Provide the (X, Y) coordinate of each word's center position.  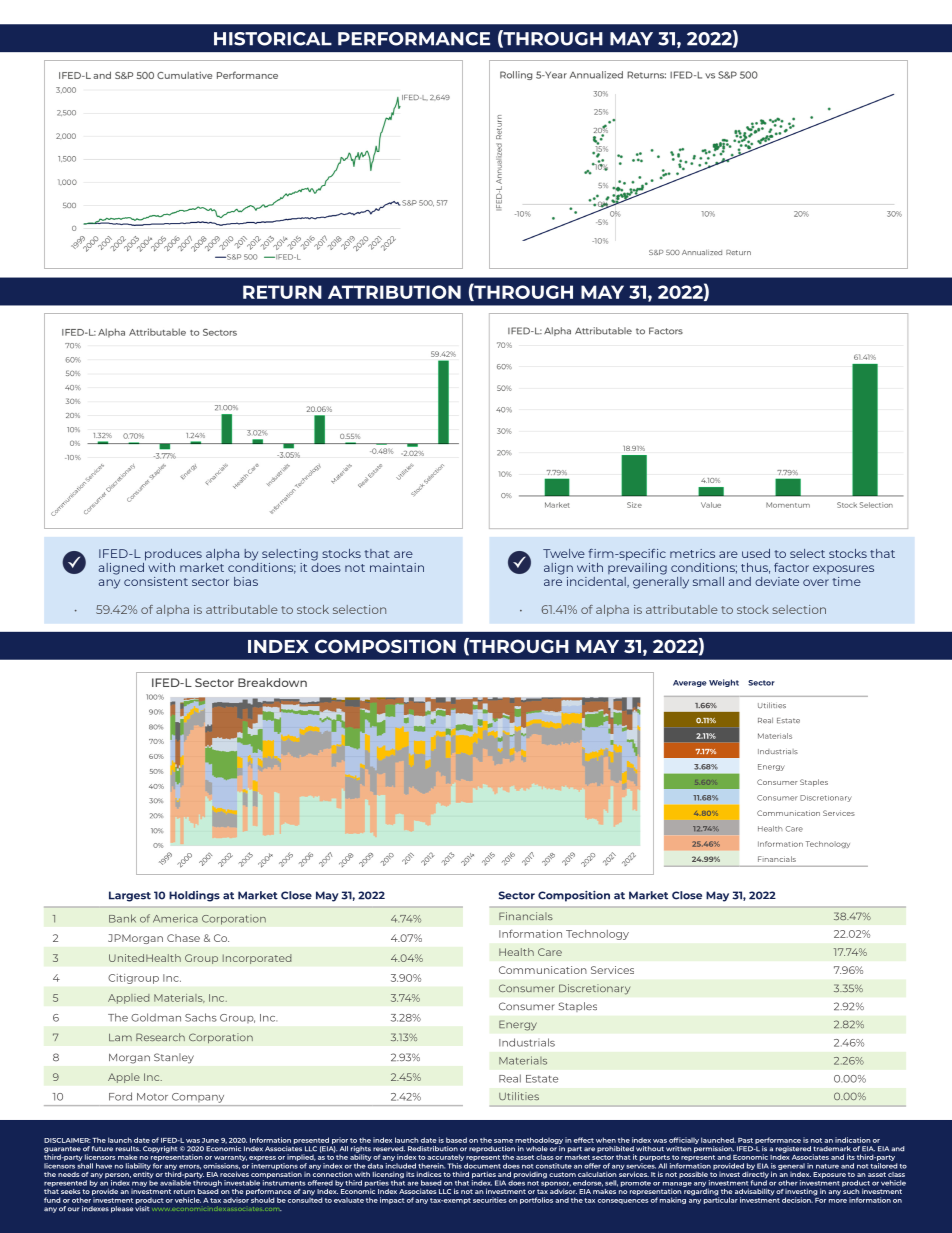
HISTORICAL (273, 39)
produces (173, 555)
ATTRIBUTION (394, 292)
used (756, 553)
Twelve (564, 553)
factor (791, 567)
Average (690, 683)
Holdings (194, 896)
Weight (724, 683)
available (175, 1182)
